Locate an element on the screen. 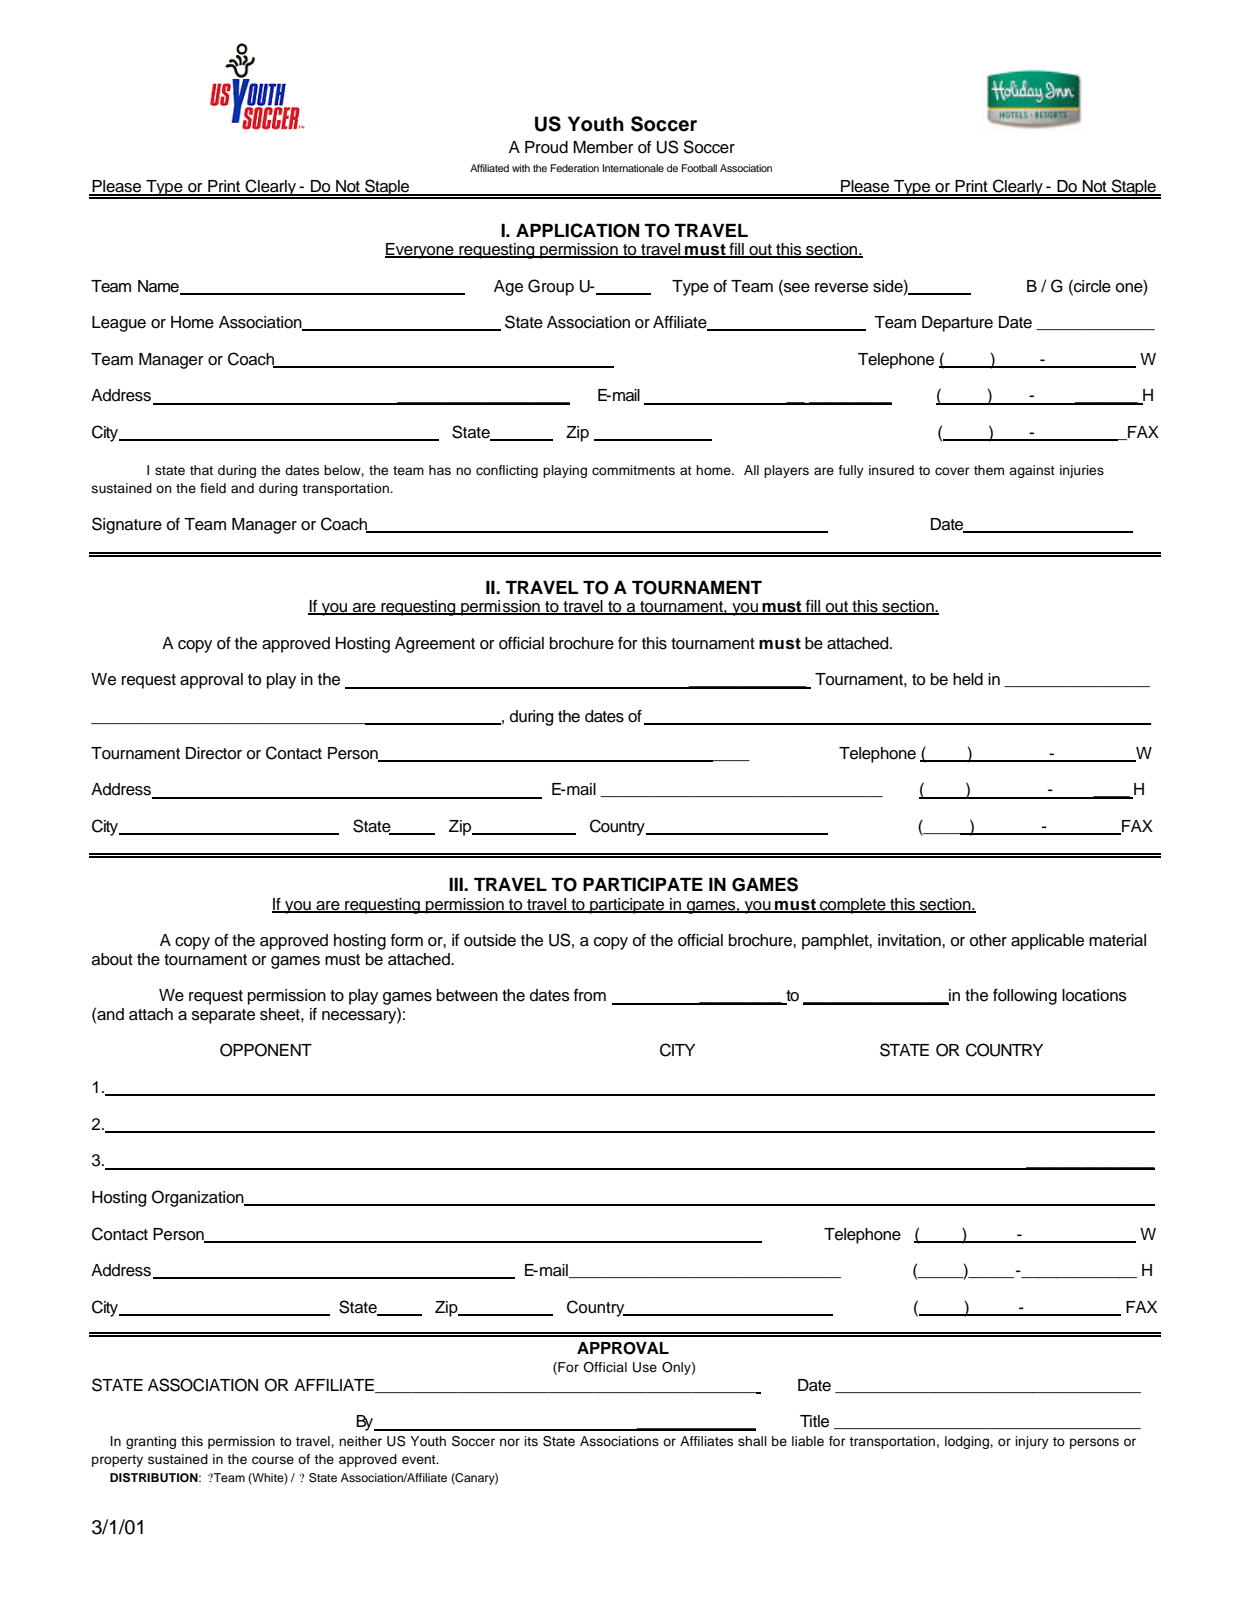 Image resolution: width=1246 pixels, height=1612 pixels. Internationale is located at coordinates (633, 168).
